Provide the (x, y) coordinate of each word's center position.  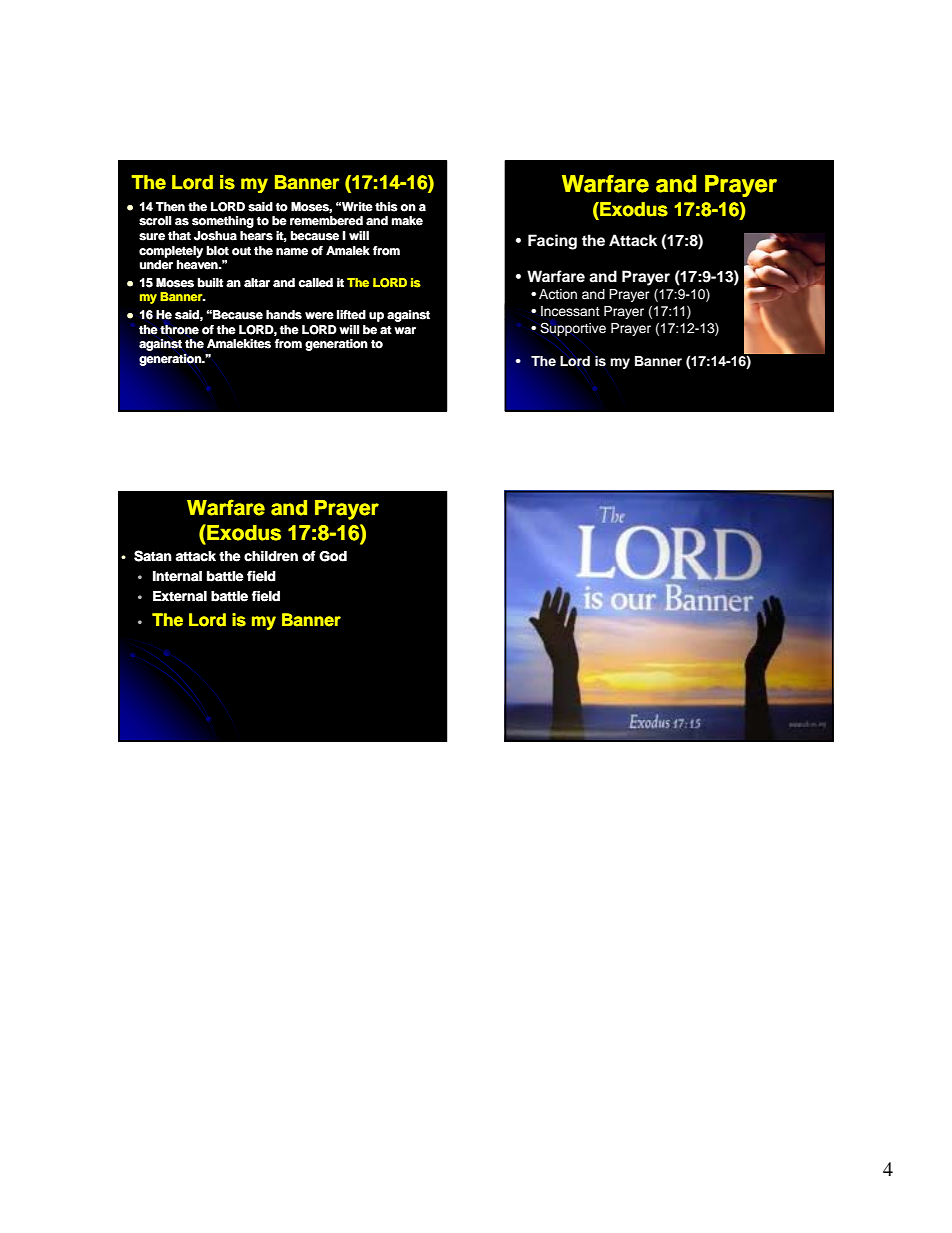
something (223, 222)
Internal (177, 576)
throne (179, 330)
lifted (351, 315)
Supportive (573, 329)
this (386, 207)
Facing (552, 242)
